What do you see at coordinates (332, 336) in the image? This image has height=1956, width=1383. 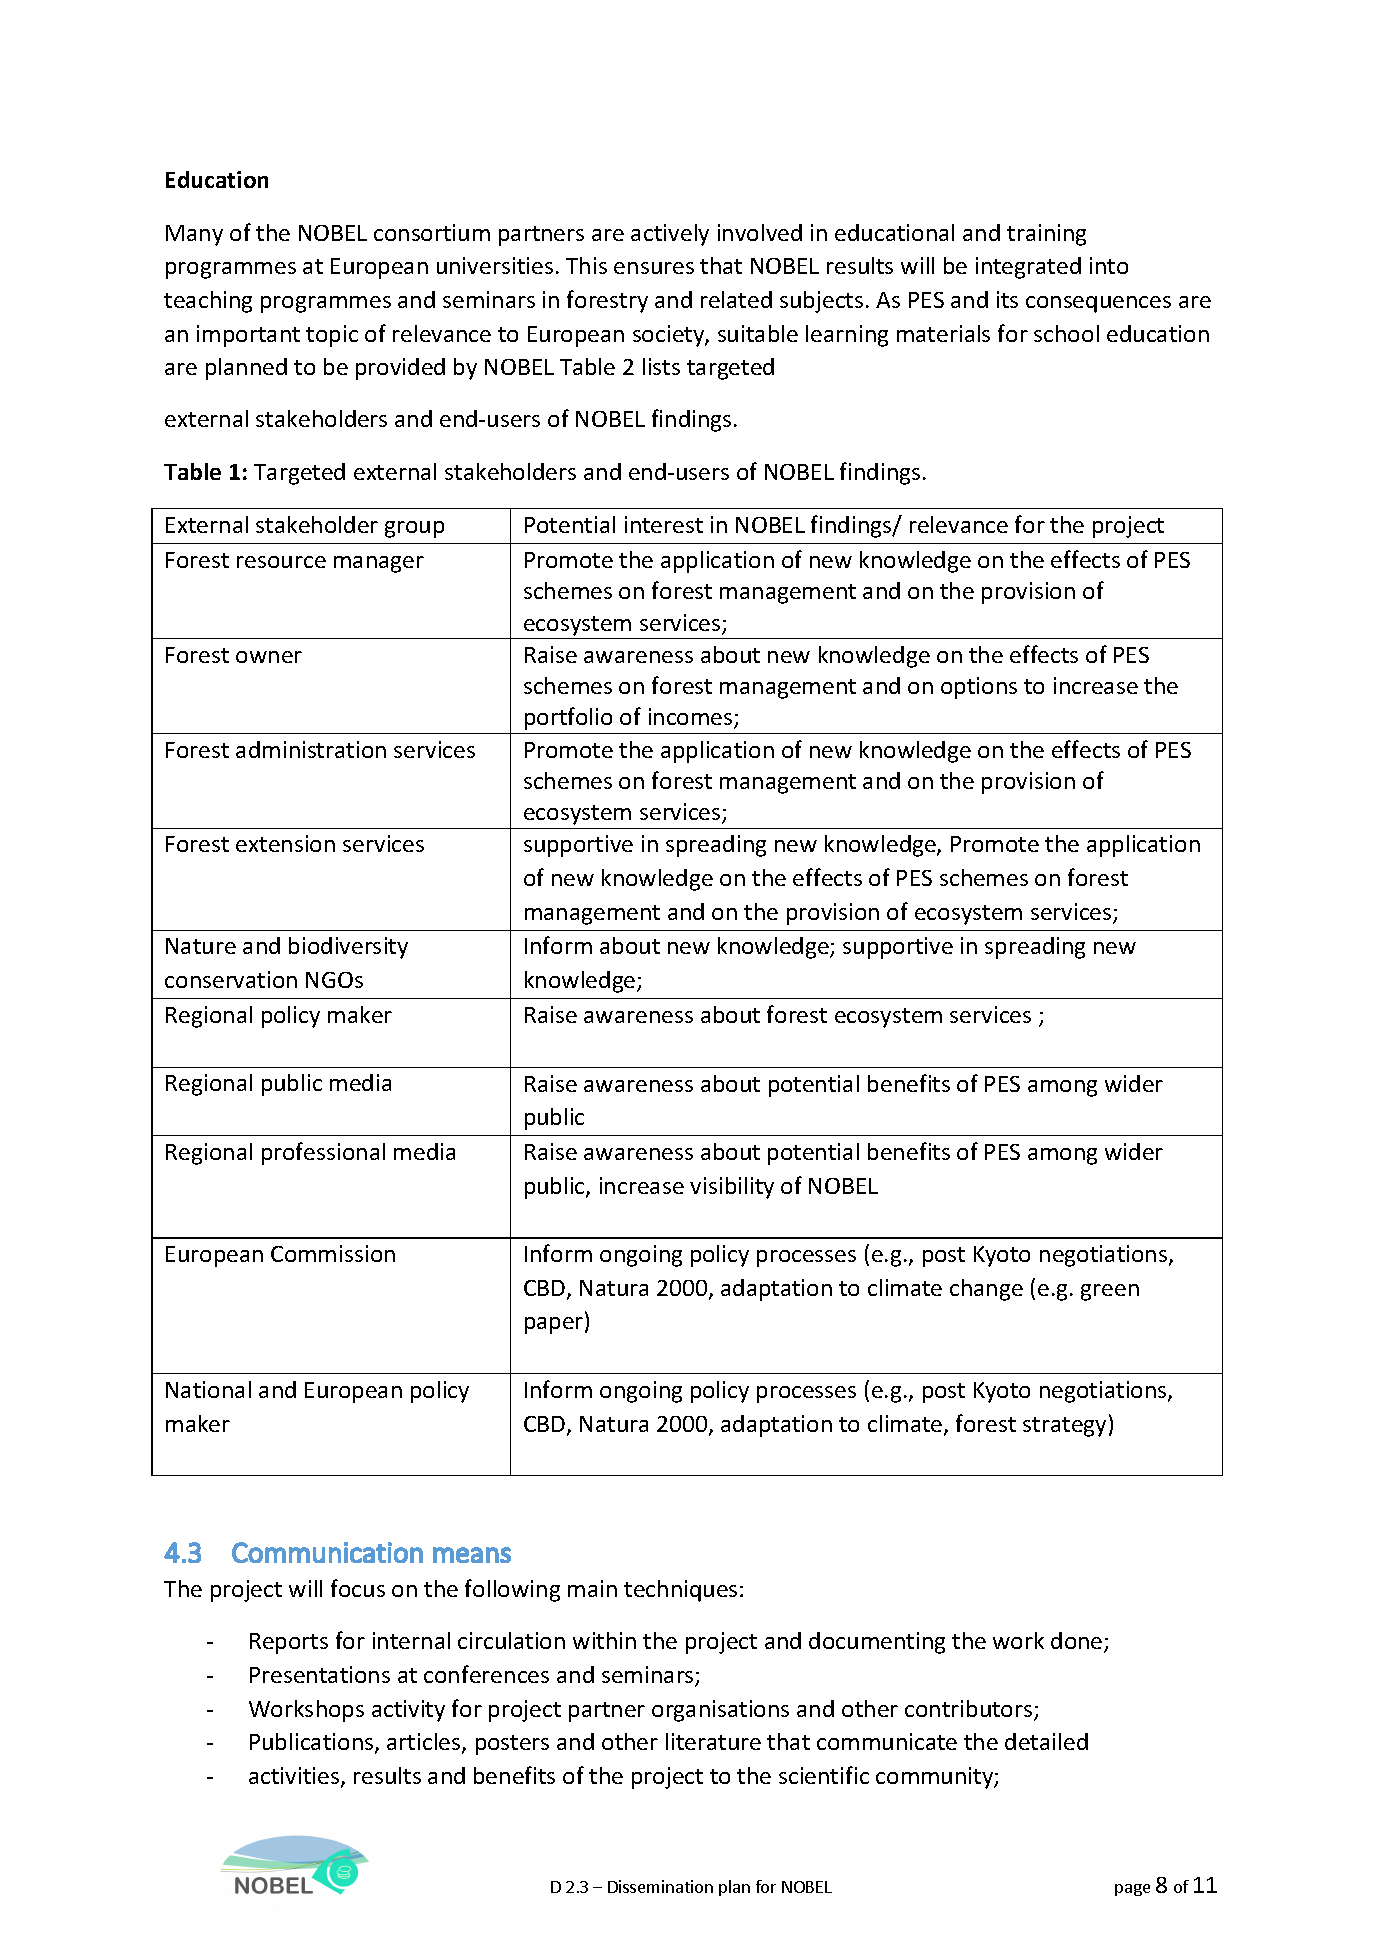 I see `topic` at bounding box center [332, 336].
